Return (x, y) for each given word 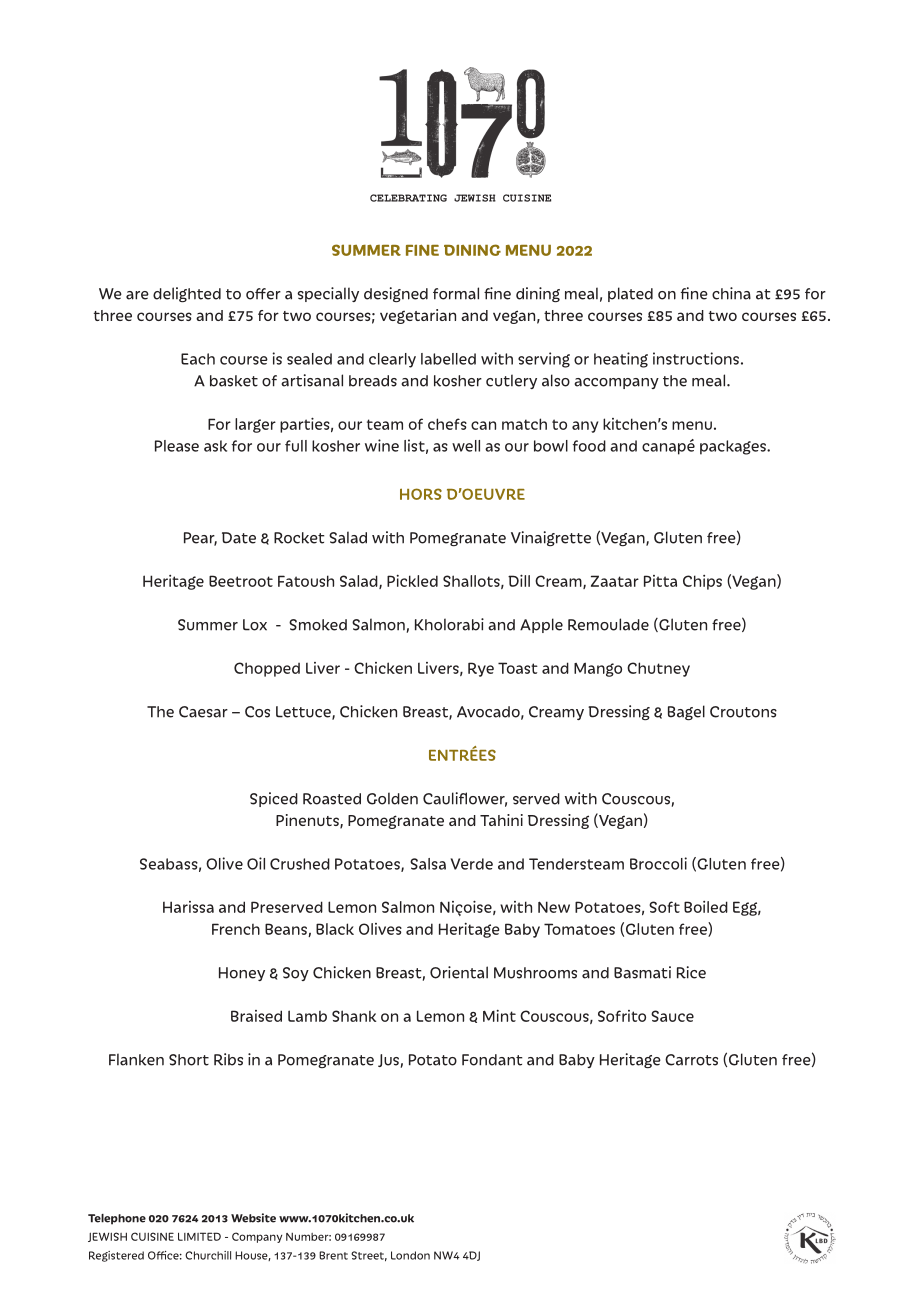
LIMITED (199, 1236)
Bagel (686, 712)
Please (177, 446)
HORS (421, 494)
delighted (187, 294)
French (236, 929)
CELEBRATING (408, 198)
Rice (691, 972)
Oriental (459, 972)
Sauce (672, 1016)
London (410, 1255)
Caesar (203, 712)
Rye (481, 669)
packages (734, 447)
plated (630, 294)
